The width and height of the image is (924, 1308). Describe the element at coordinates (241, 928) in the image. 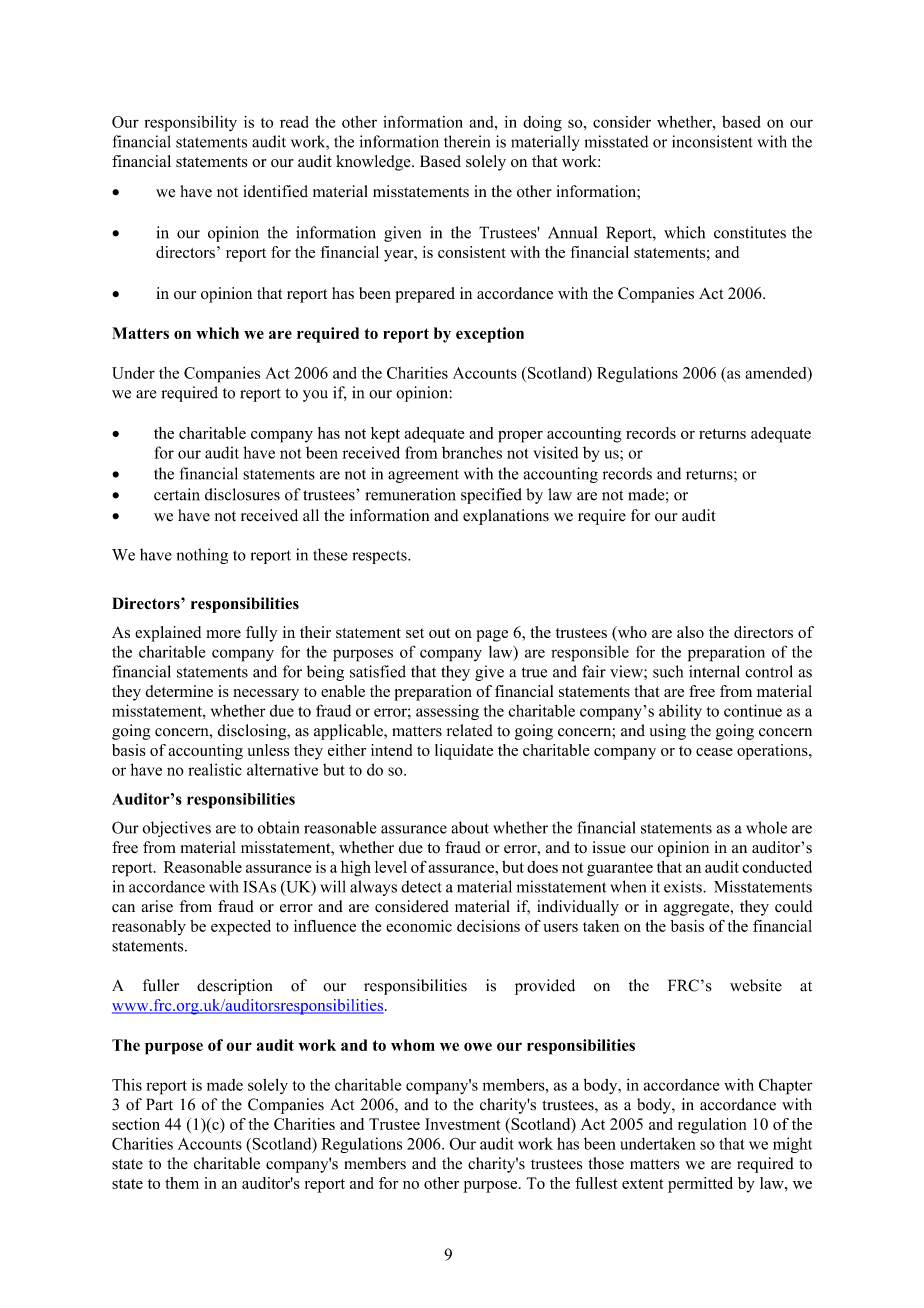

I see `expected` at that location.
